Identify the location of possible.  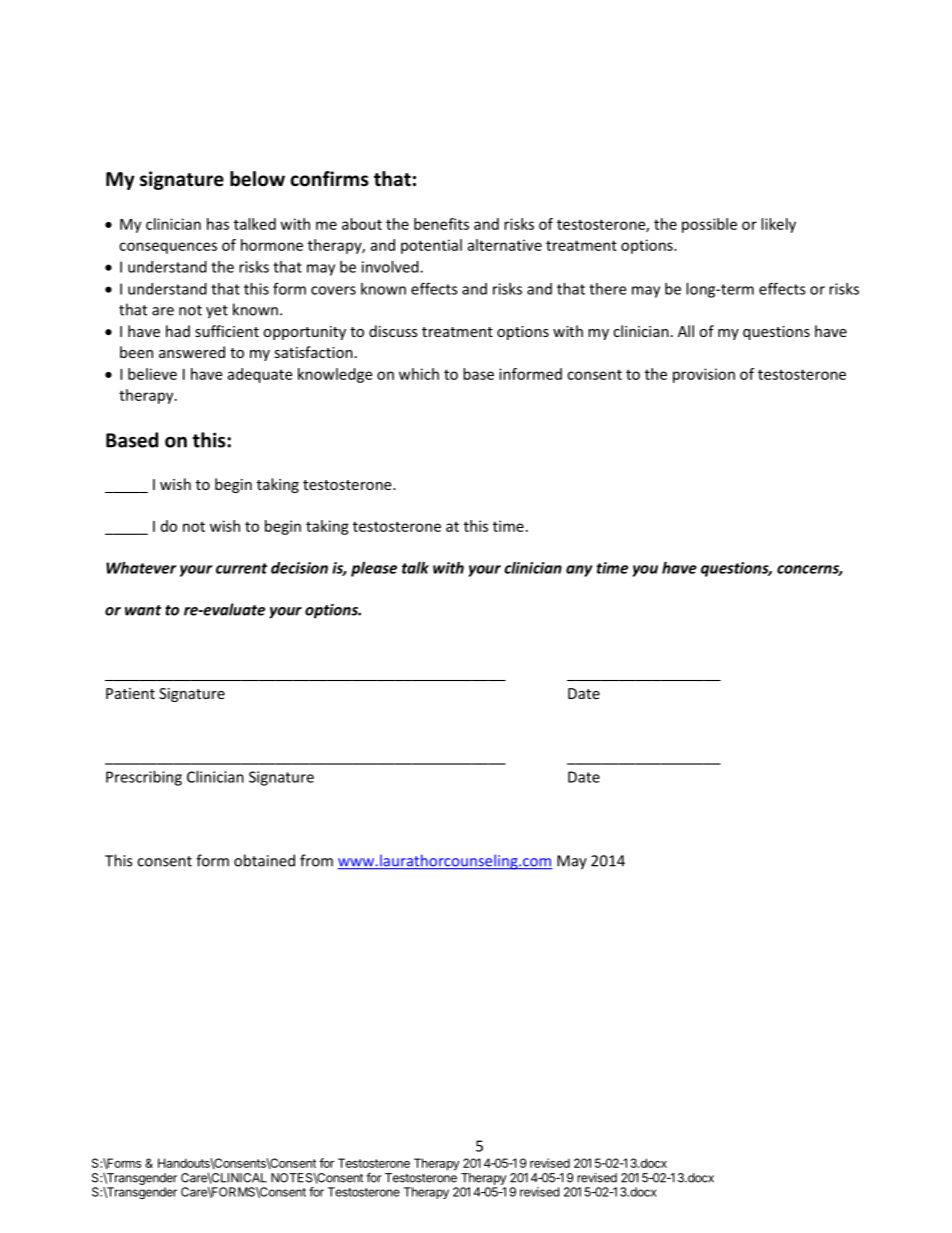
(709, 225).
